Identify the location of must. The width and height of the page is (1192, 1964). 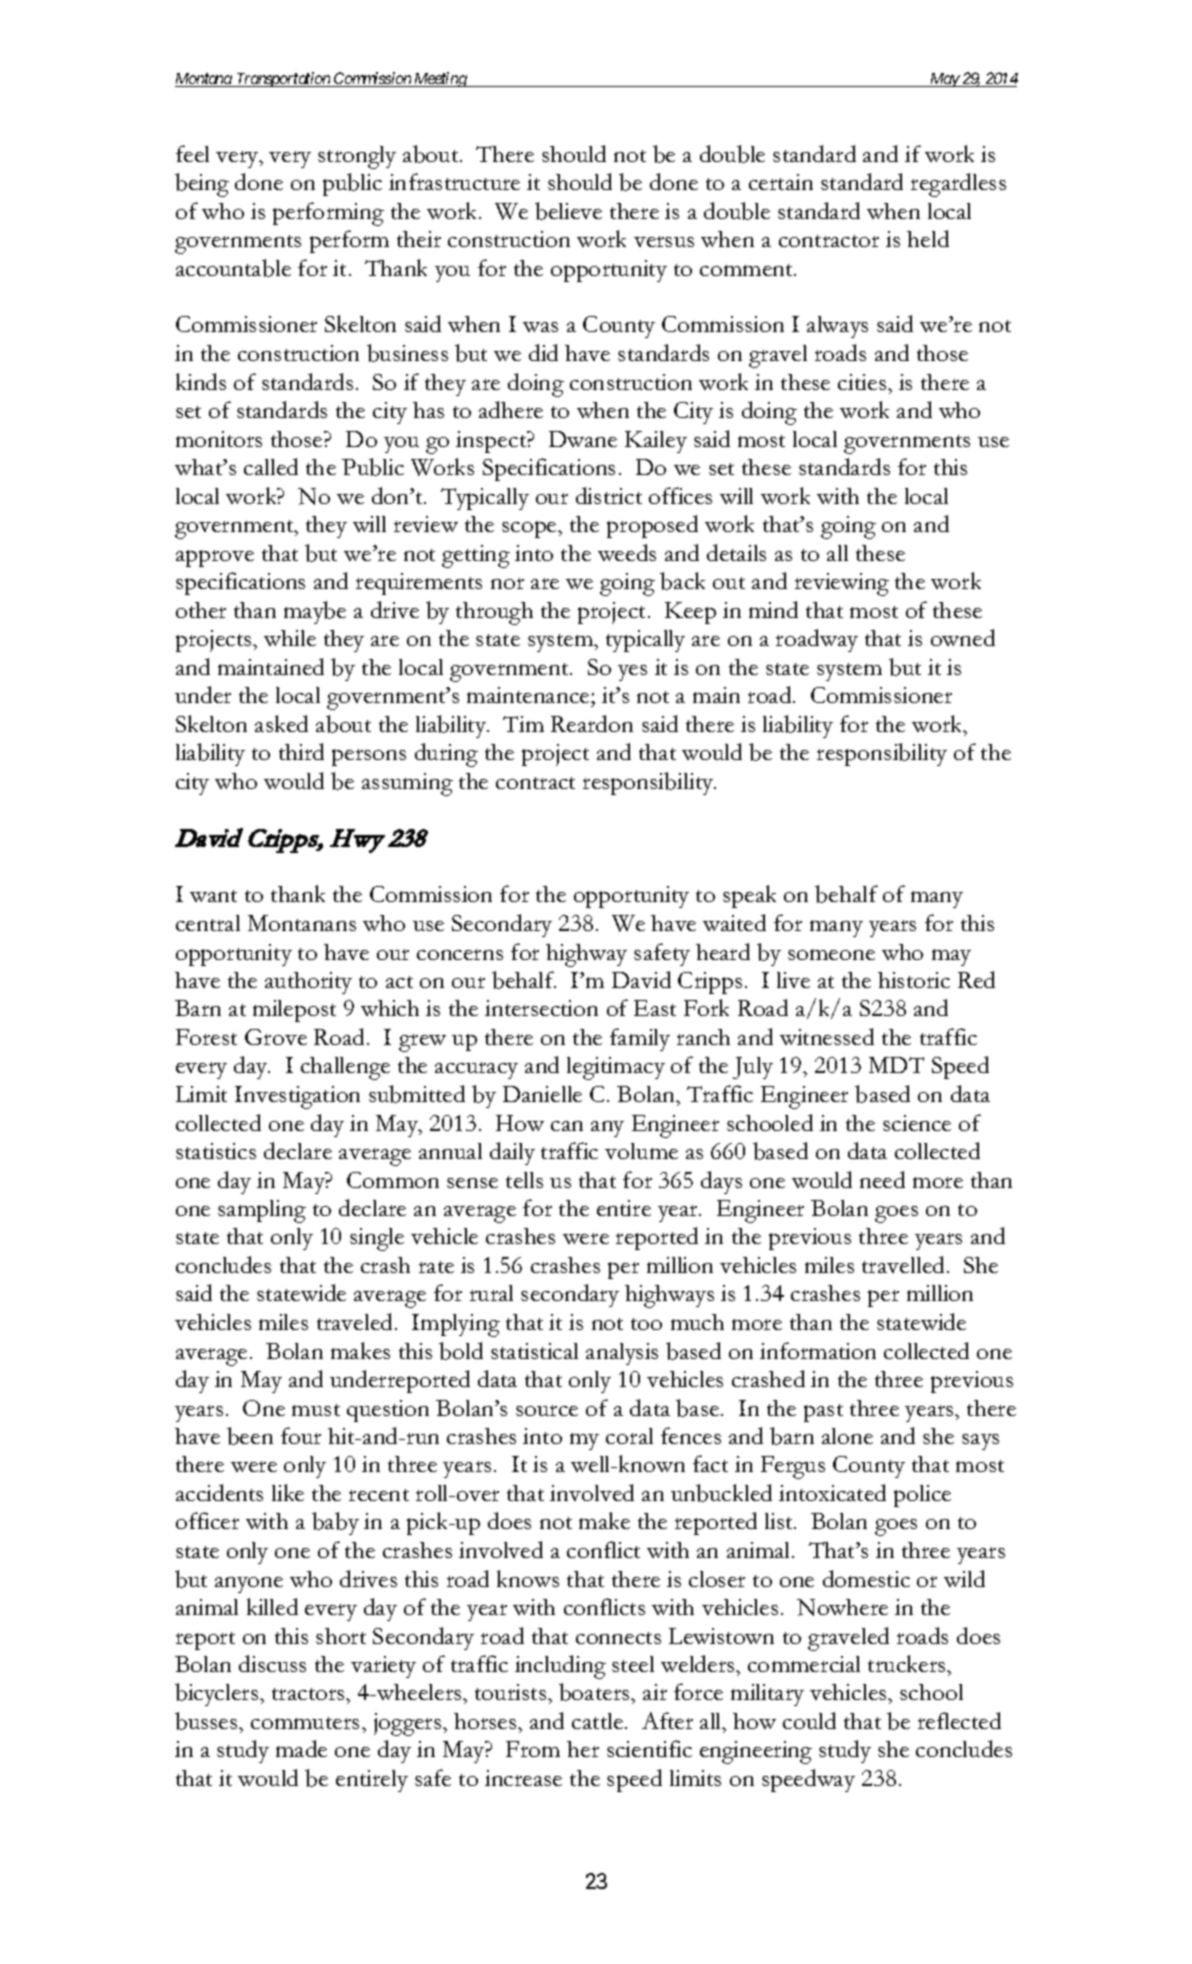
(316, 1410).
